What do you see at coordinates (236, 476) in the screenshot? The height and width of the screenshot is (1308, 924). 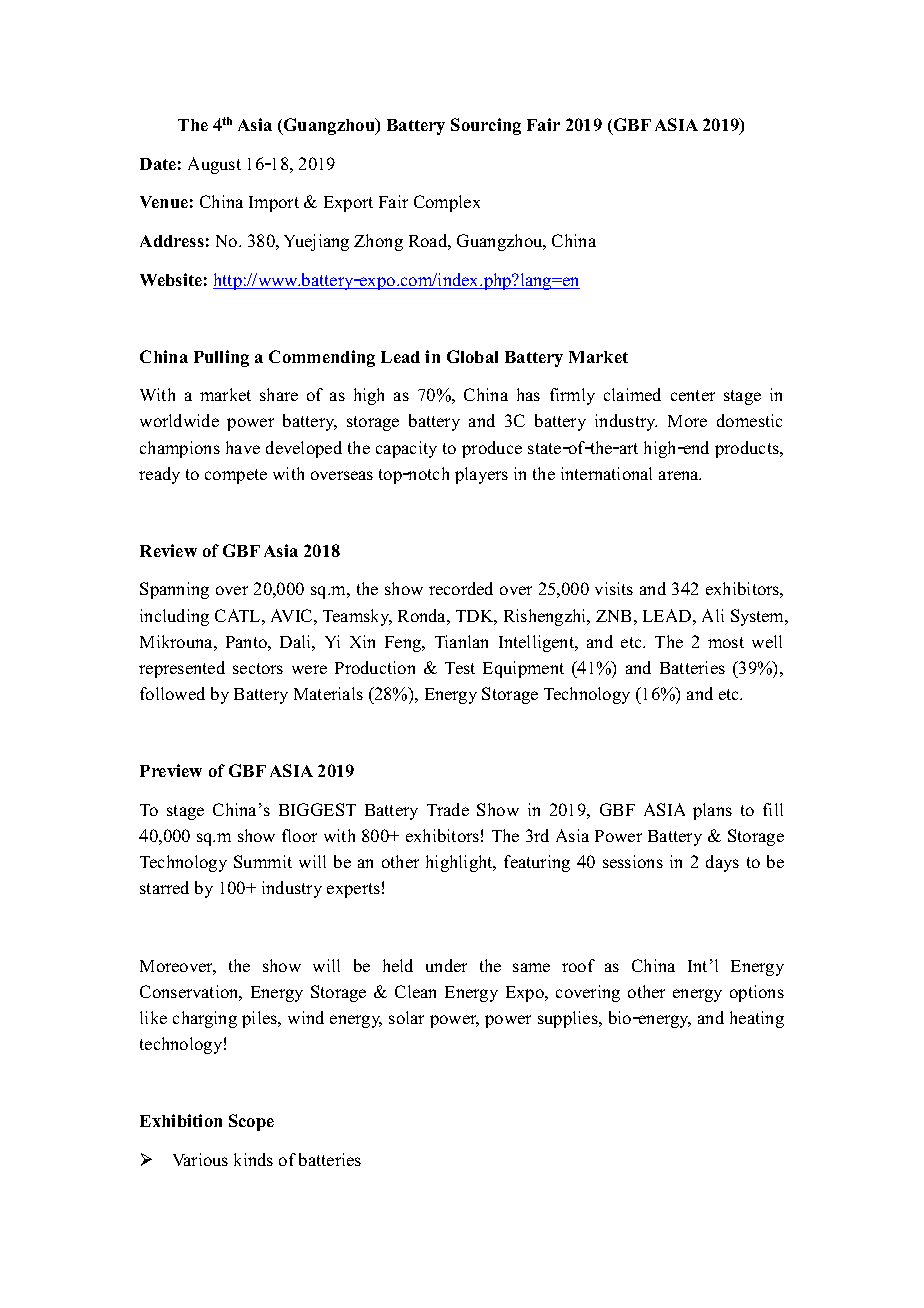 I see `compete` at bounding box center [236, 476].
